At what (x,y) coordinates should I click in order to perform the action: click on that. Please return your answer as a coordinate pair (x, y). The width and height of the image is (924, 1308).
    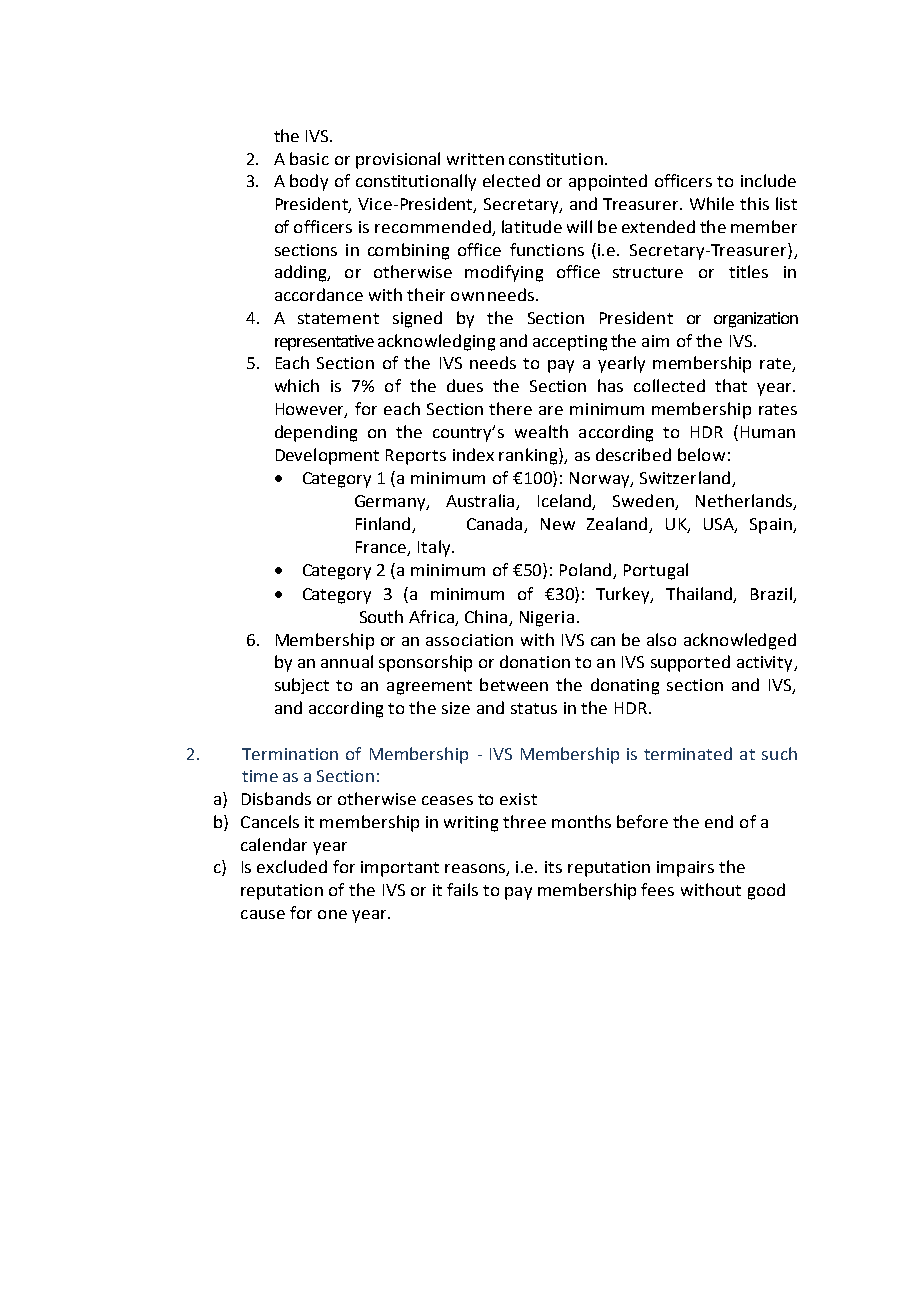
    Looking at the image, I should click on (731, 385).
